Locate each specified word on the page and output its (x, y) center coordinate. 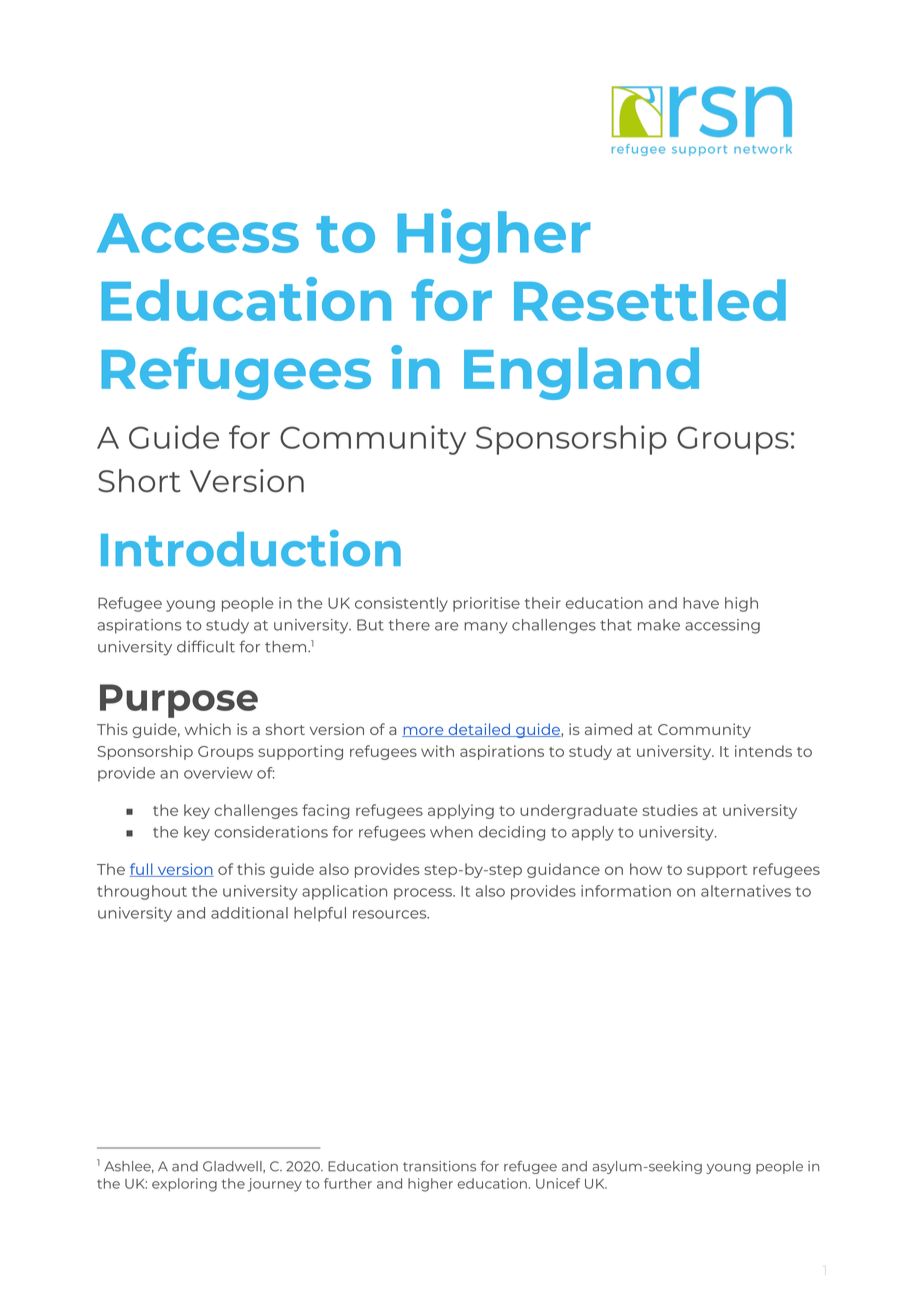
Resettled (650, 300)
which (208, 729)
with (437, 751)
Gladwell (233, 1167)
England (581, 373)
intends (763, 751)
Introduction (251, 548)
